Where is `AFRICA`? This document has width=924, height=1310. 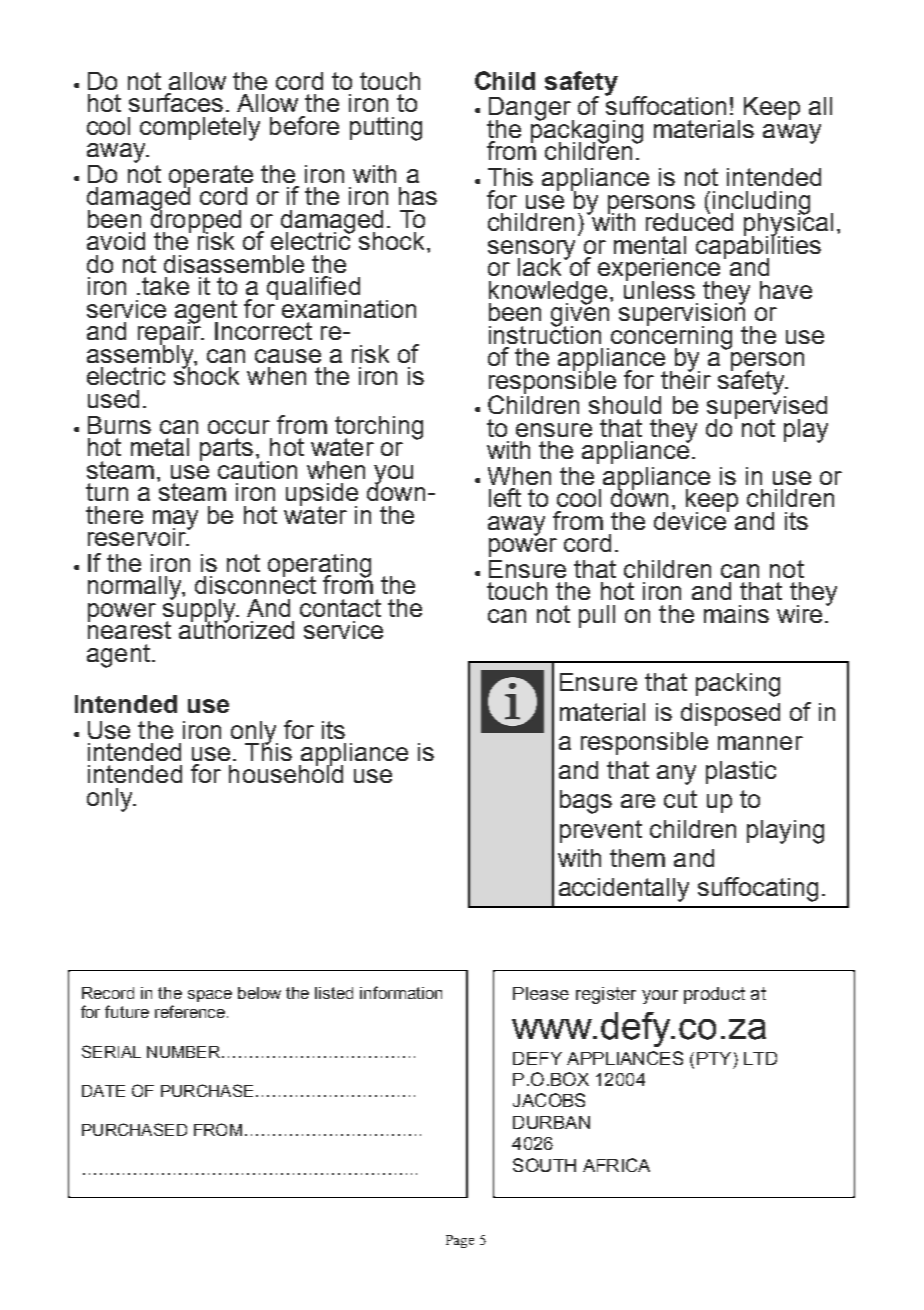 AFRICA is located at coordinates (616, 1165).
